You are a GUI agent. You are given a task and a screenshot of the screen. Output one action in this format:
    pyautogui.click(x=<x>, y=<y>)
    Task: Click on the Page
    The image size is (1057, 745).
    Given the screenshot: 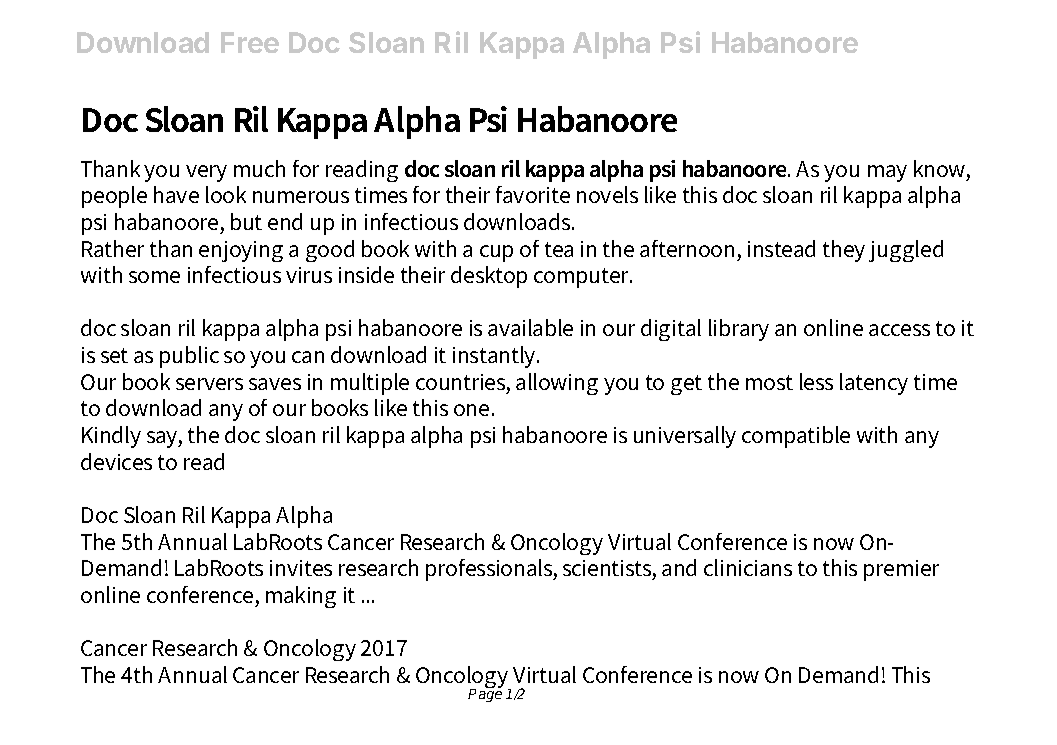 What is the action you would take?
    pyautogui.click(x=485, y=694)
